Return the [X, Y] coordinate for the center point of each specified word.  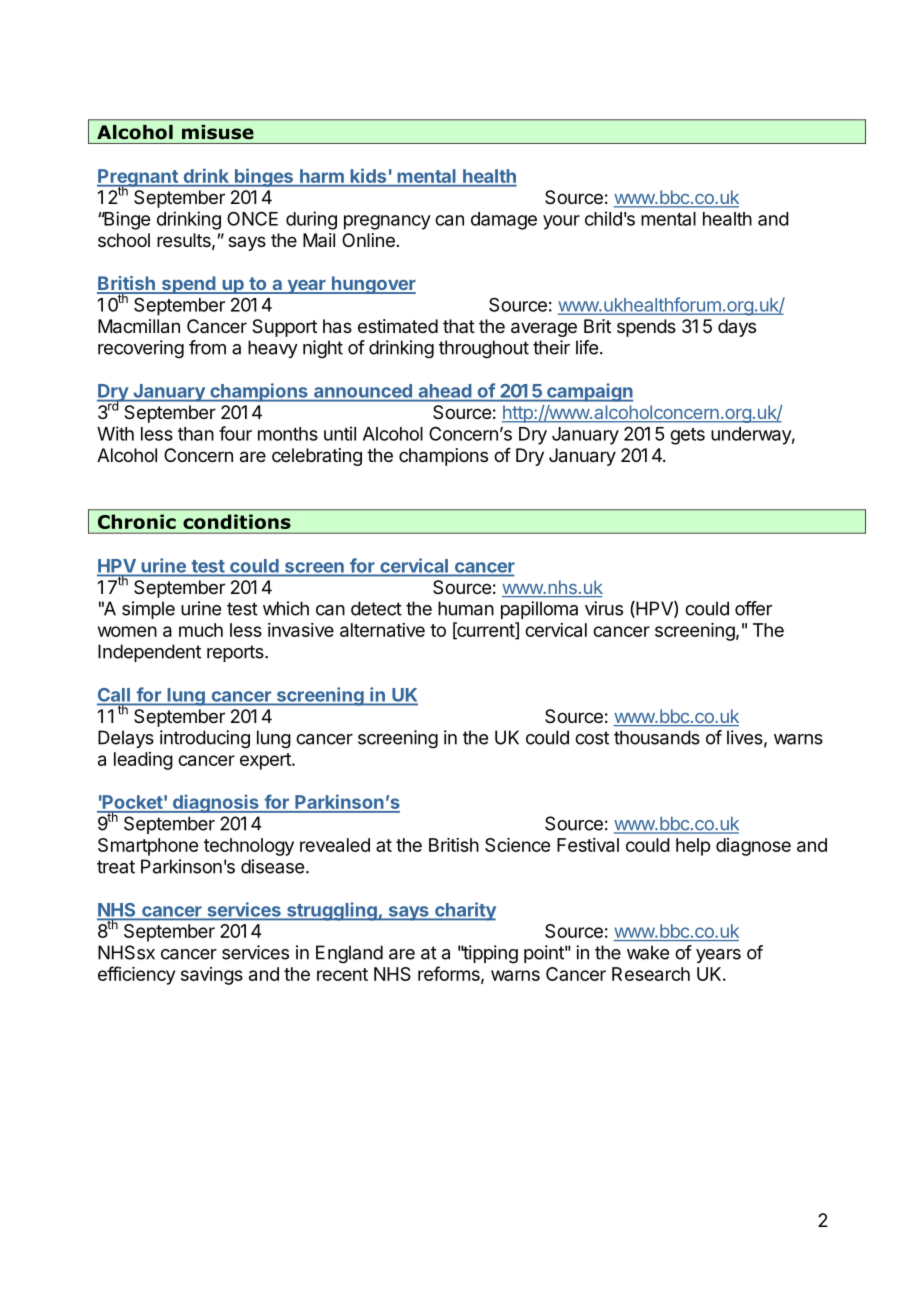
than [196, 434]
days [737, 328]
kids [368, 176]
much [201, 630]
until [340, 433]
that [459, 326]
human [466, 608]
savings [212, 976]
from [207, 347]
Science [517, 845]
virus [604, 608]
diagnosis [215, 803]
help [693, 847]
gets [687, 436]
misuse [218, 132]
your [561, 222]
